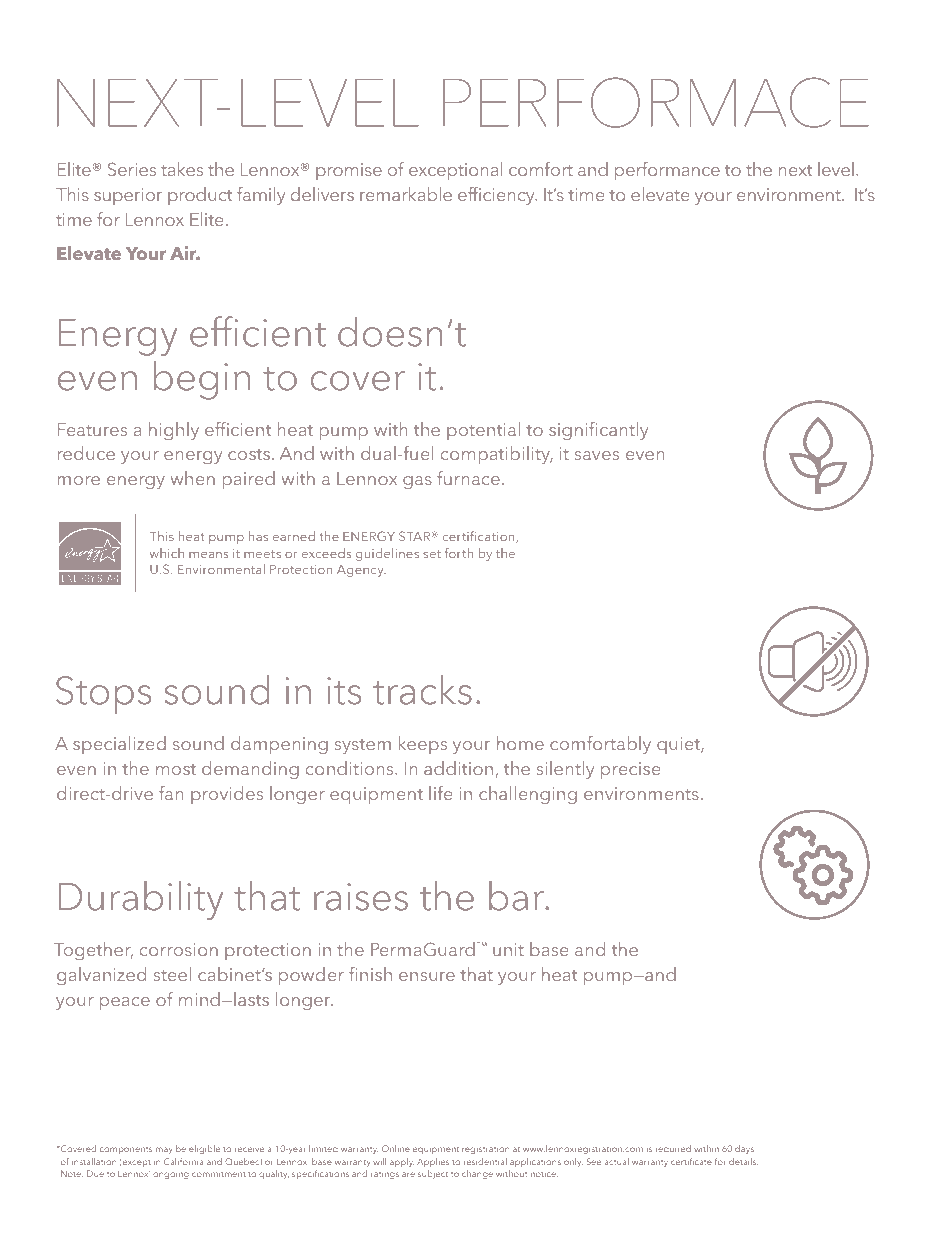 The height and width of the screenshot is (1233, 952). Describe the element at coordinates (630, 770) in the screenshot. I see `precise` at that location.
